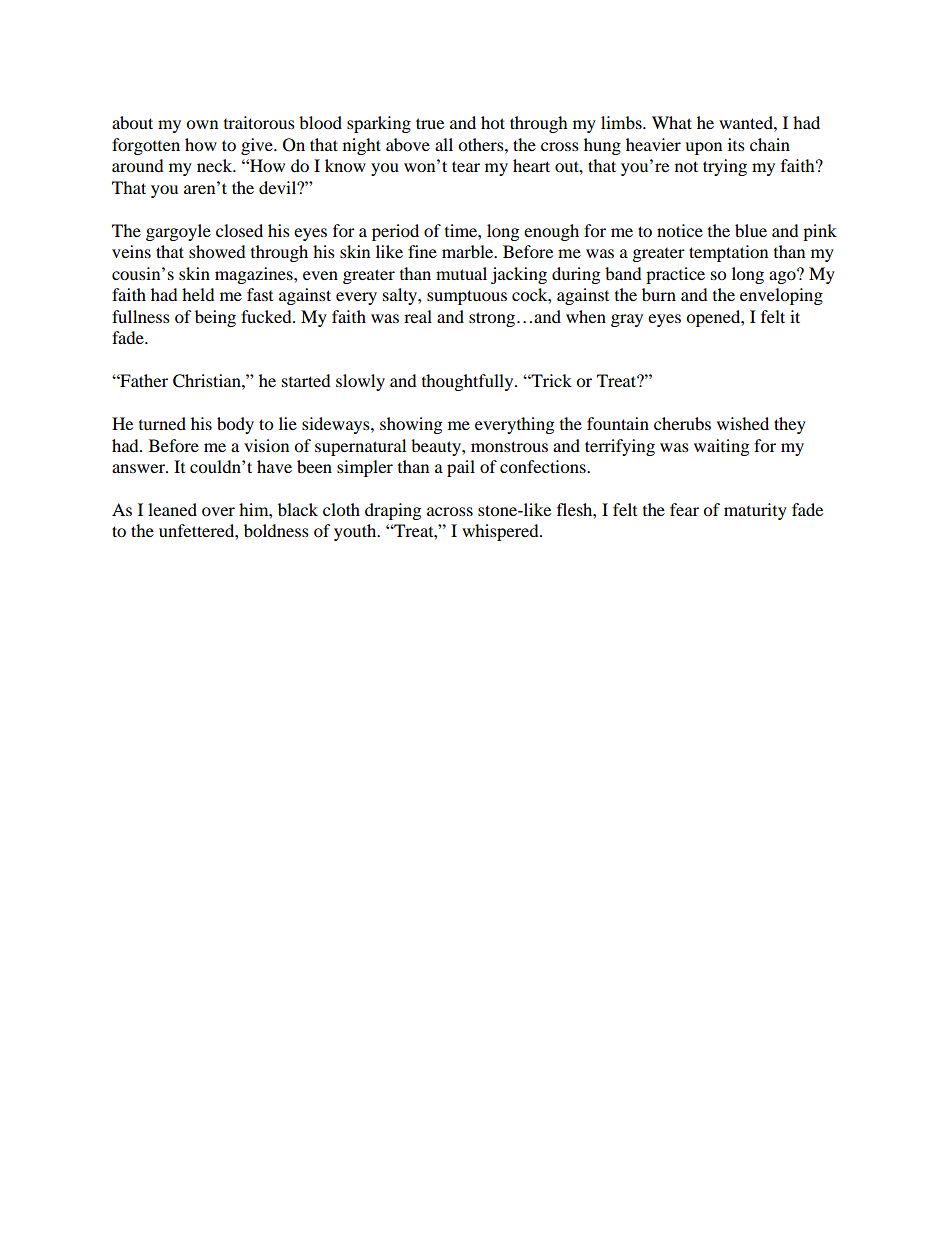  What do you see at coordinates (218, 511) in the screenshot?
I see `over` at bounding box center [218, 511].
